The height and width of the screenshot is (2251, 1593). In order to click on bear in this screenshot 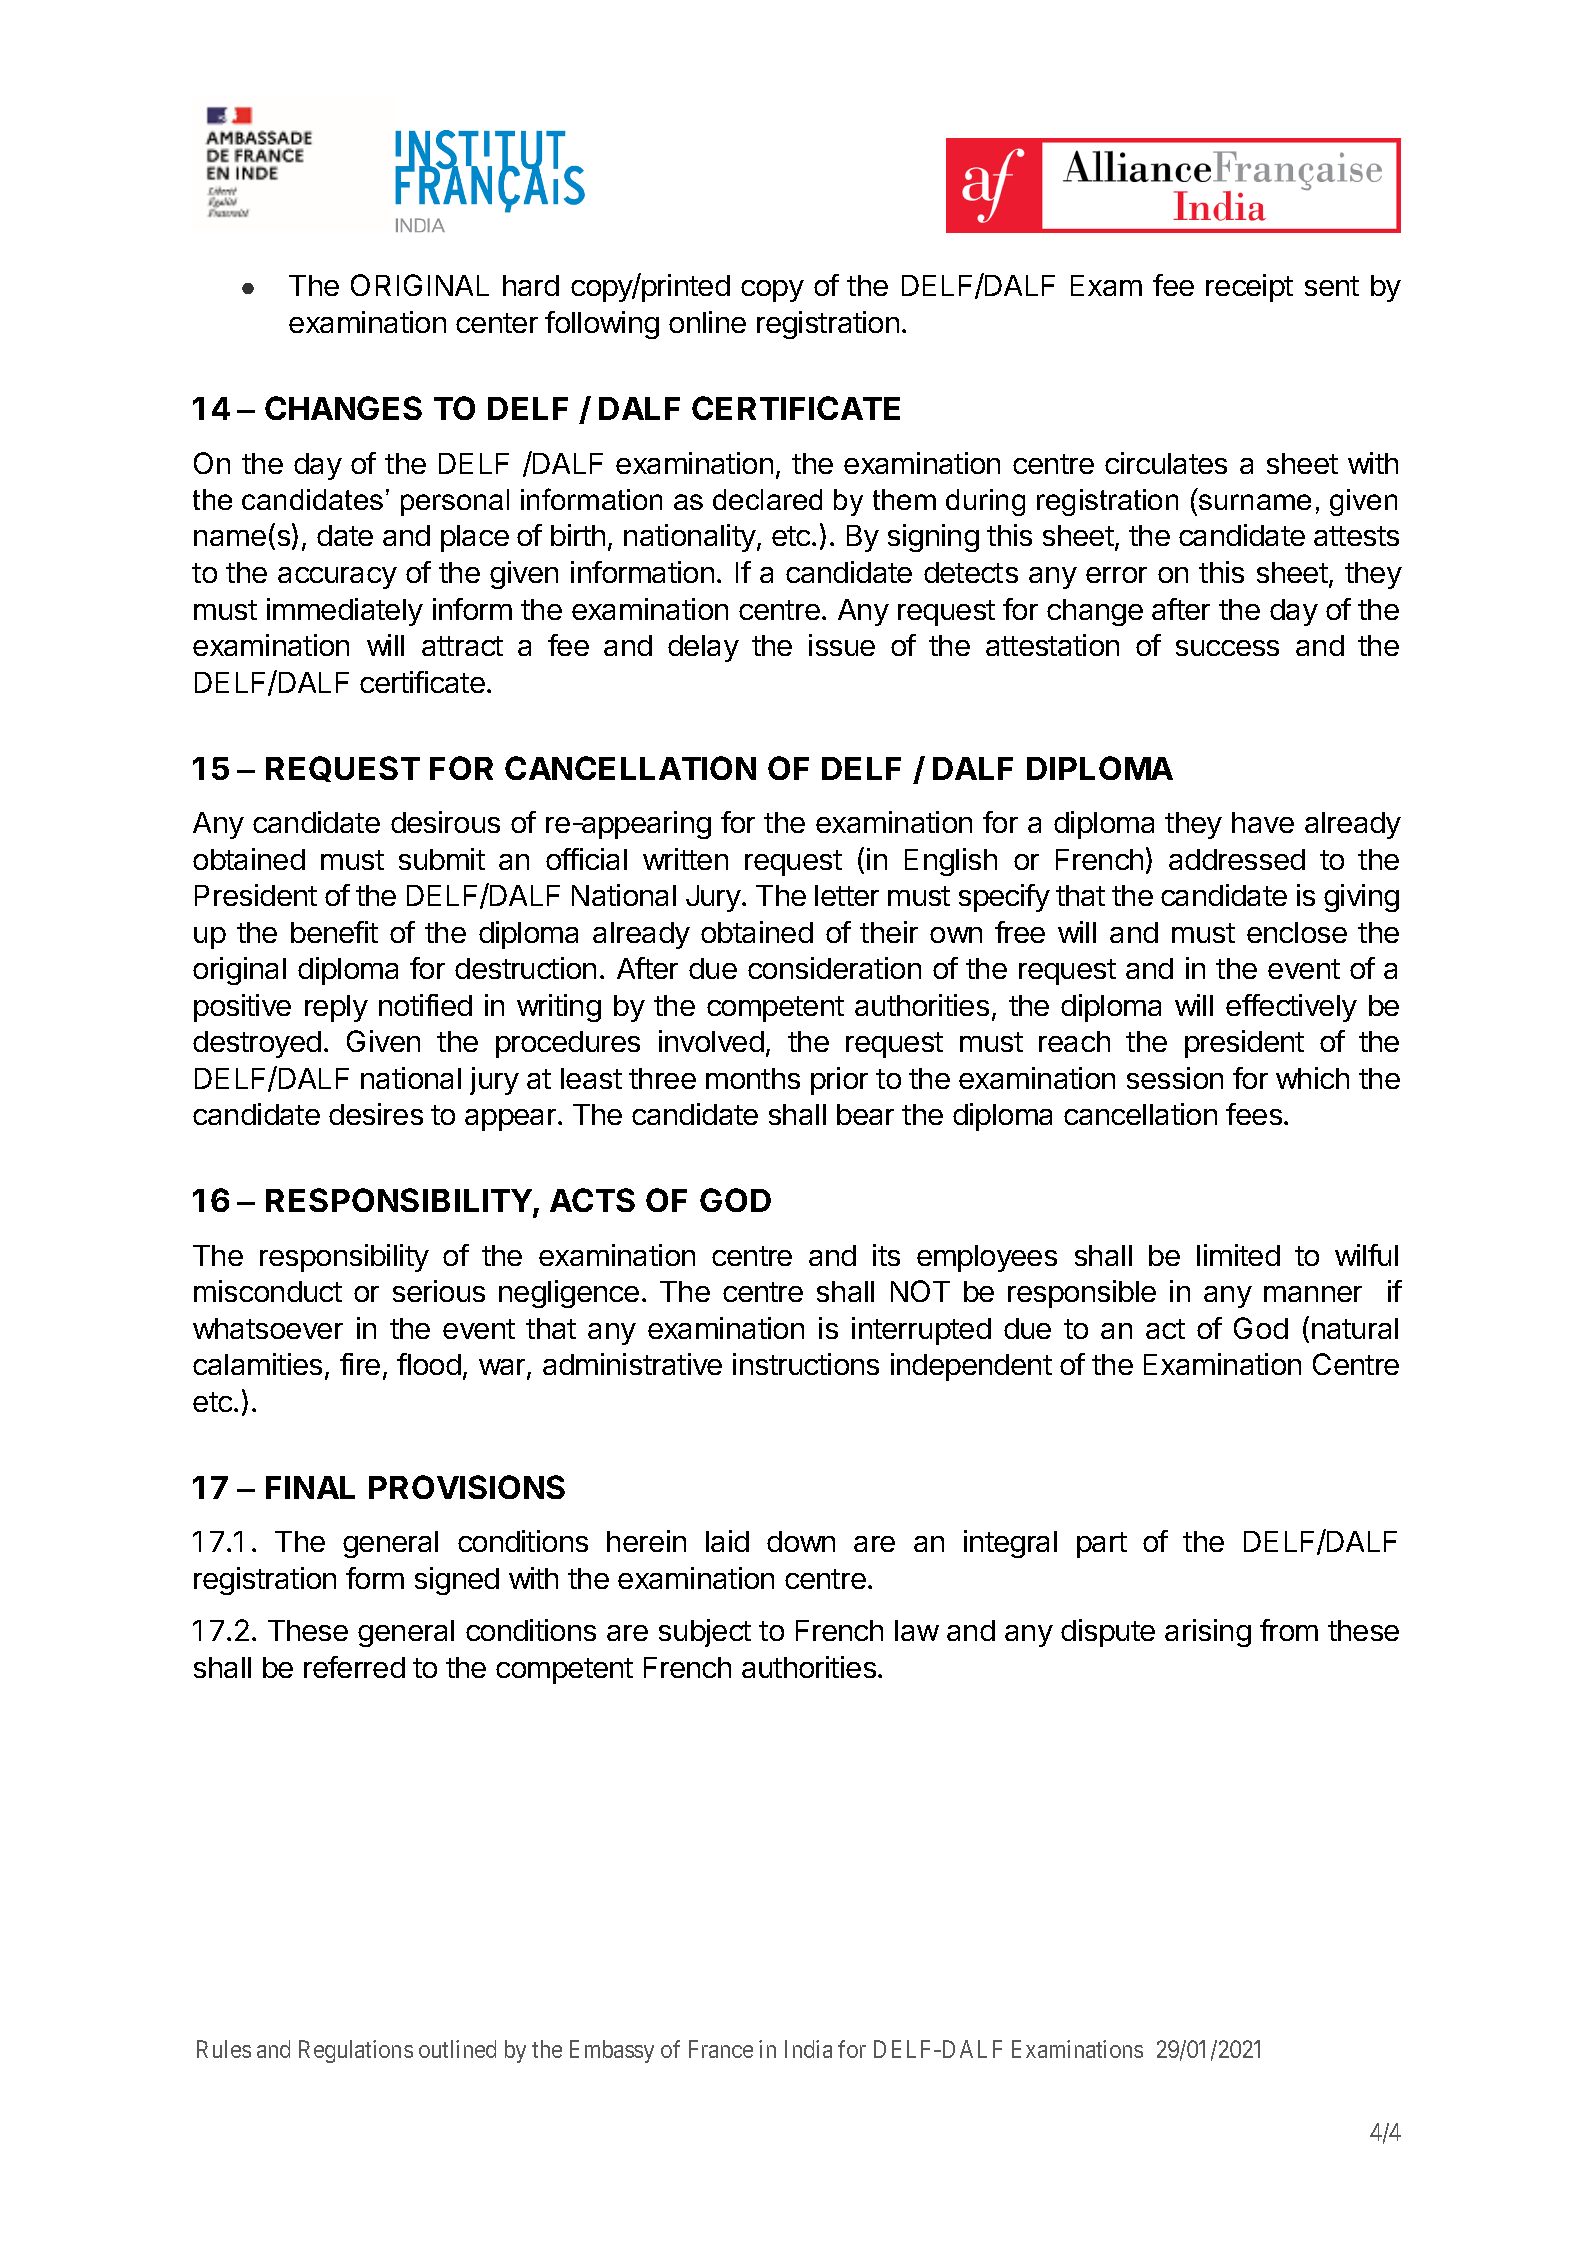, I will do `click(865, 1114)`.
